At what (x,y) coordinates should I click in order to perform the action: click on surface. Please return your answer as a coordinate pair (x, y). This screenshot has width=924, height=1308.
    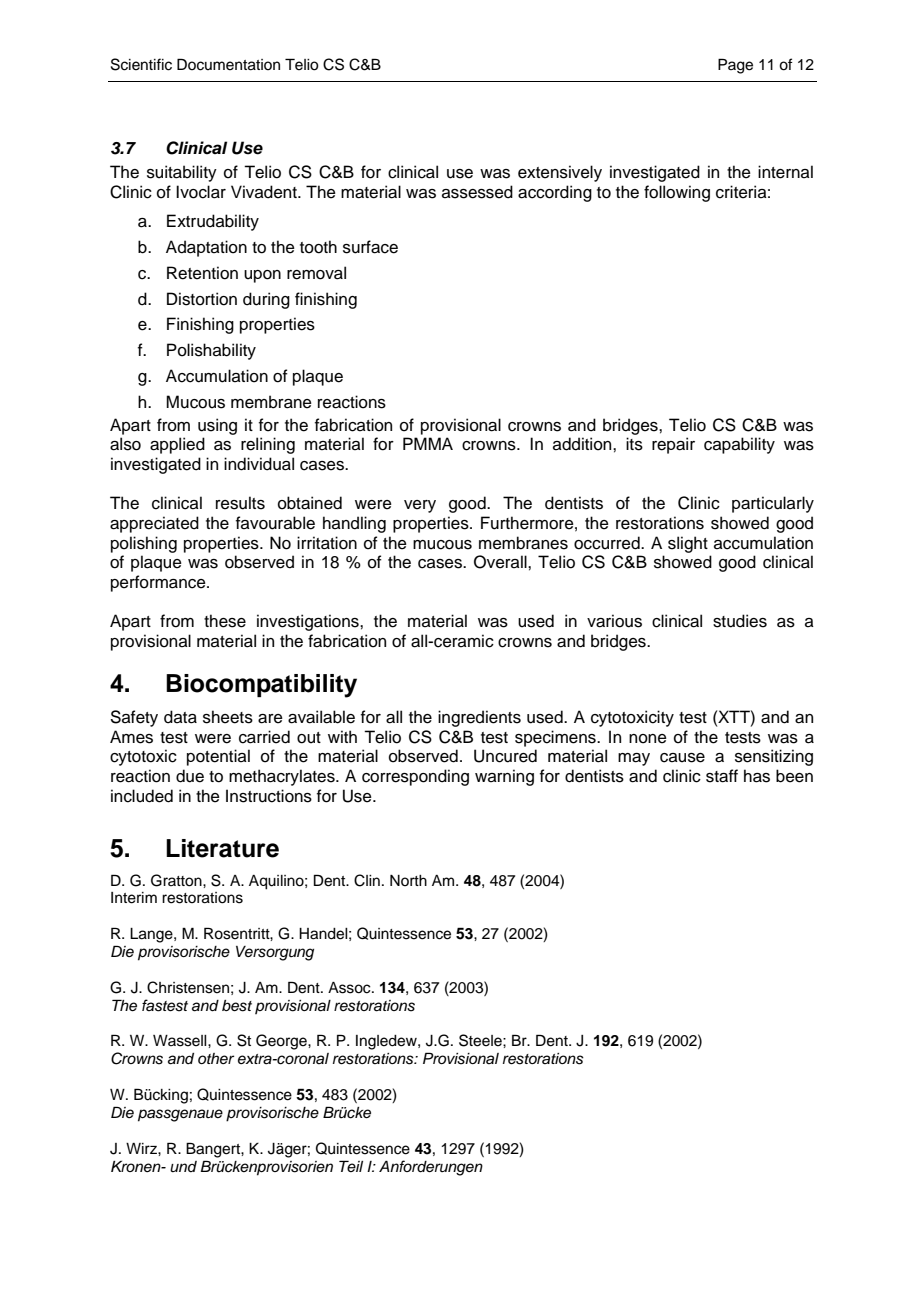
    Looking at the image, I should click on (370, 247).
